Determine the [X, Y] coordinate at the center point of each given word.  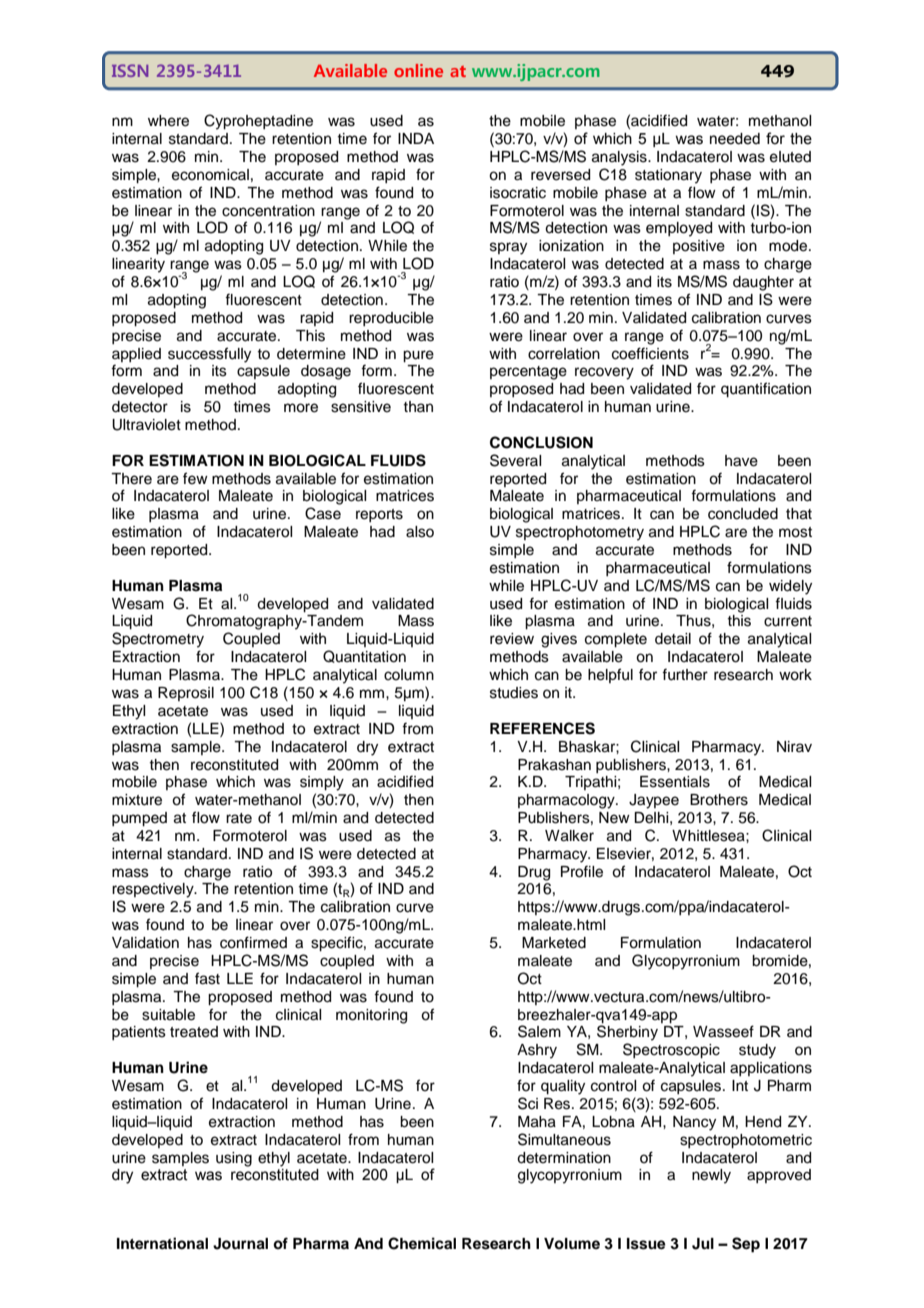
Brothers [719, 800]
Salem [539, 1031]
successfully [209, 355]
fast [207, 978]
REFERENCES [542, 728]
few [195, 478]
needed [735, 139]
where [168, 121]
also [420, 532]
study [757, 1051]
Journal [240, 1244]
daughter [763, 283]
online [418, 70]
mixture [137, 800]
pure [418, 356]
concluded [743, 514]
